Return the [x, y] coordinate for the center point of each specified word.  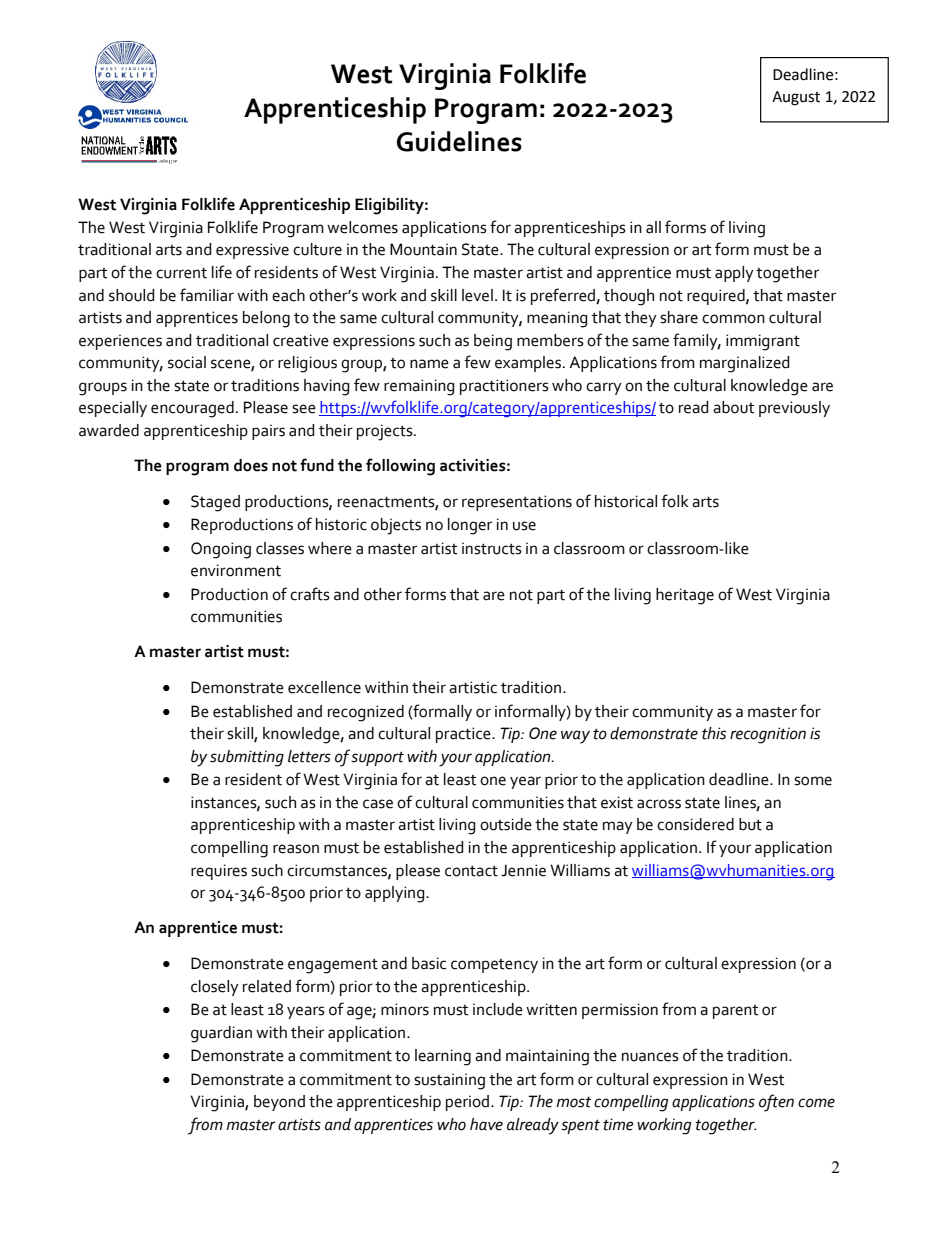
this [714, 733]
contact [471, 871]
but [750, 824]
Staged [215, 503]
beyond [279, 1103]
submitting [247, 758]
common [733, 319]
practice [464, 735]
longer [470, 526]
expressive [252, 251]
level [477, 295]
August [796, 98]
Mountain [423, 249]
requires [219, 872]
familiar [207, 295]
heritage [685, 596]
